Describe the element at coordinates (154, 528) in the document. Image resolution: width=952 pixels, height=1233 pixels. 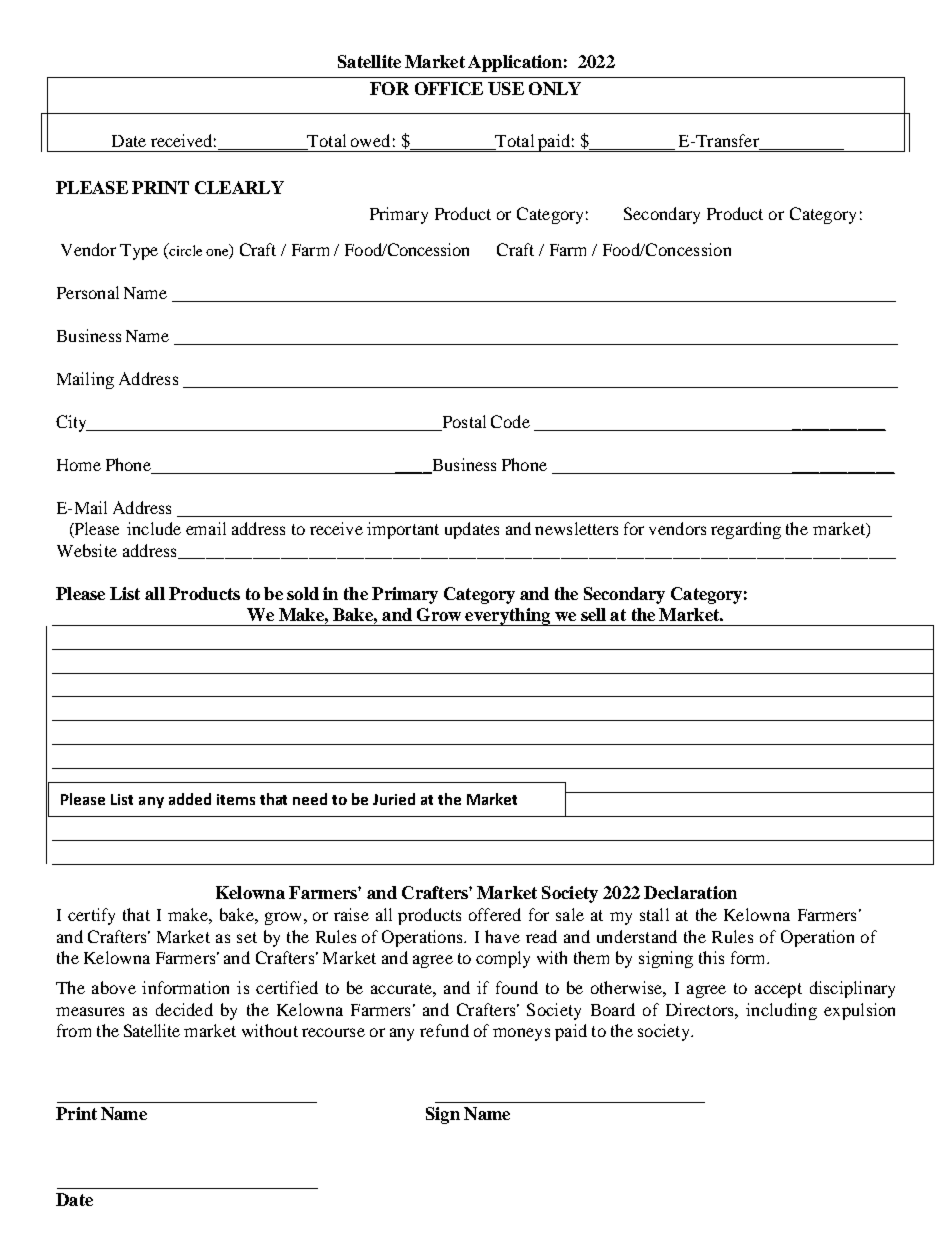
I see `include` at that location.
